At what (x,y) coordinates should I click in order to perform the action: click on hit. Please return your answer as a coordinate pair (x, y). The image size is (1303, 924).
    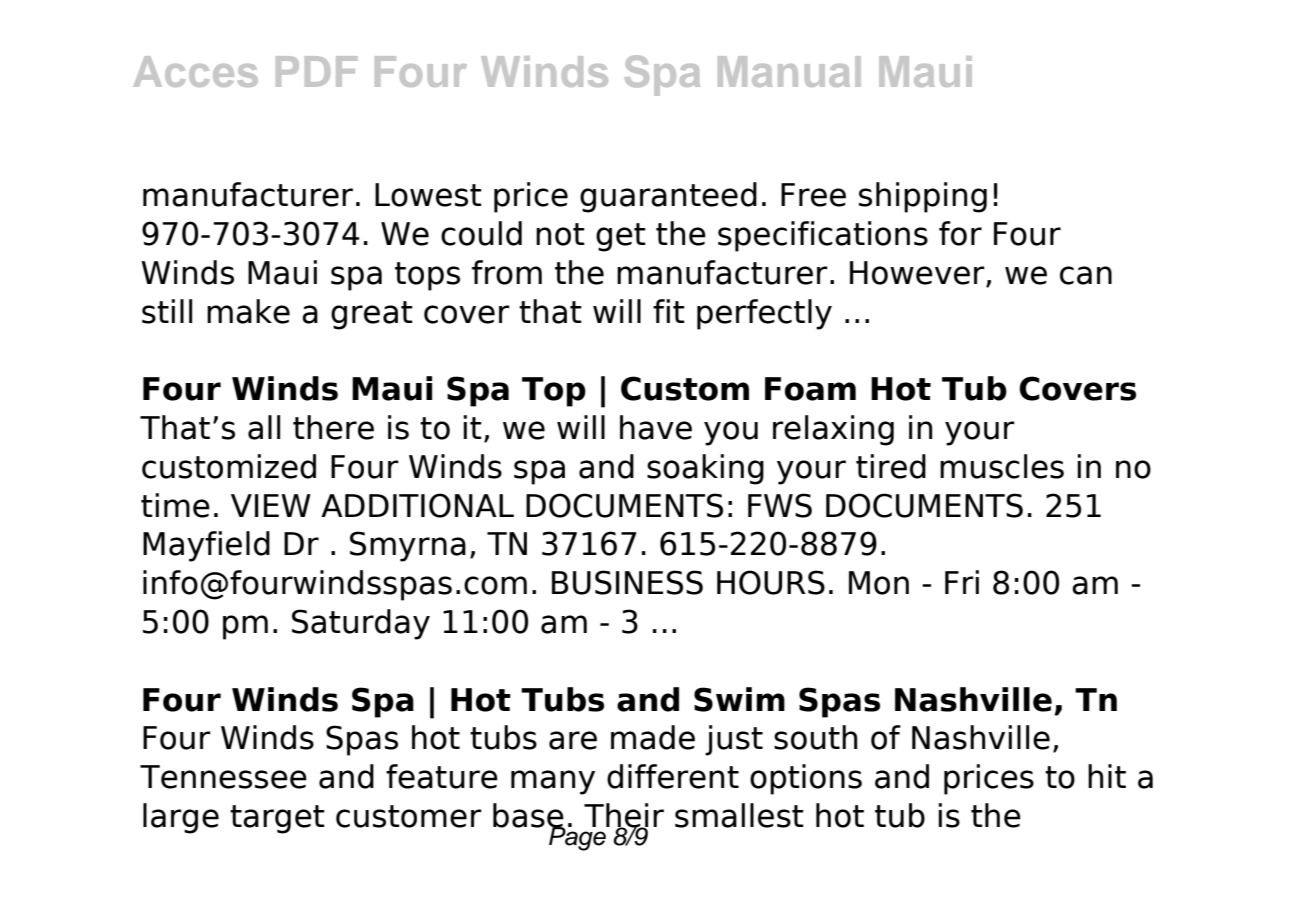
    Looking at the image, I should click on (1107, 776).
